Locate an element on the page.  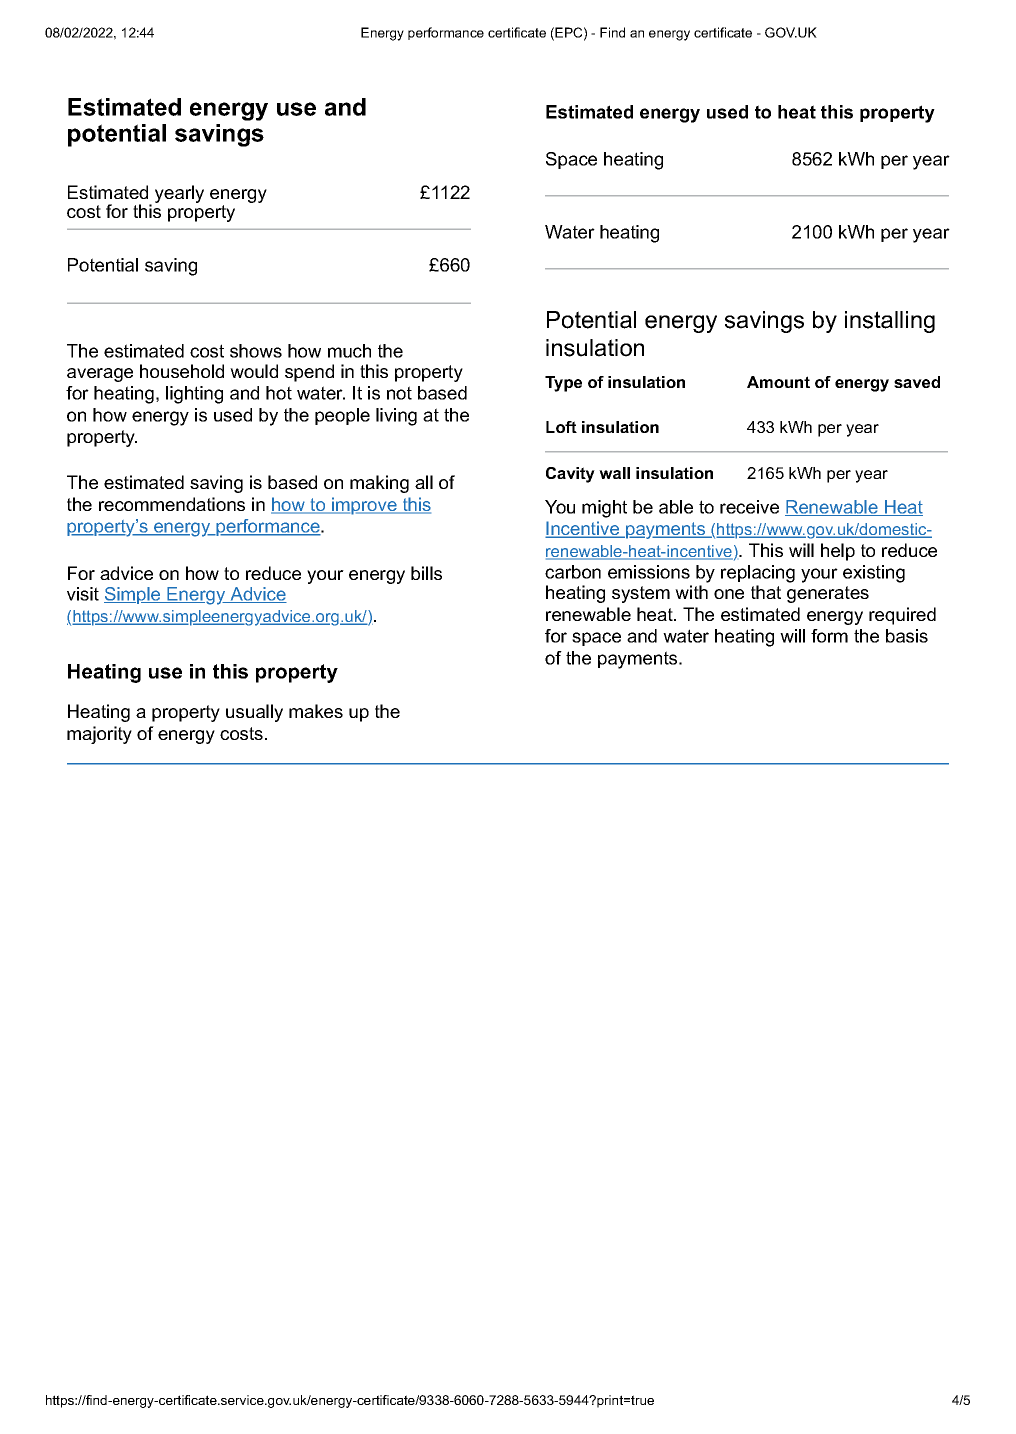
Cavity is located at coordinates (570, 475).
